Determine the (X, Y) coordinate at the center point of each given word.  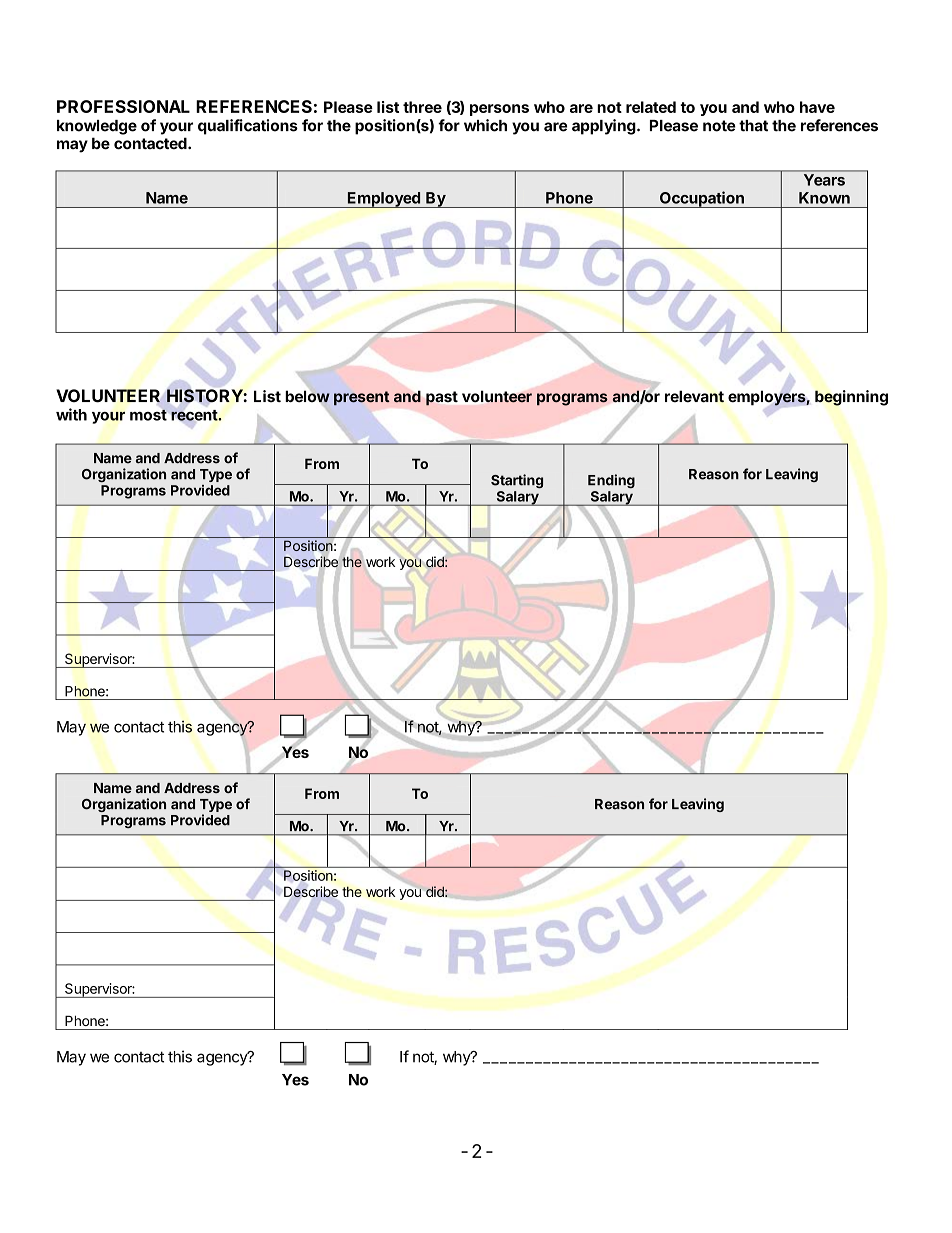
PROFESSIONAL (123, 106)
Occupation (702, 199)
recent (195, 415)
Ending (611, 481)
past (442, 398)
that (753, 126)
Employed (384, 200)
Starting (517, 481)
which (485, 125)
